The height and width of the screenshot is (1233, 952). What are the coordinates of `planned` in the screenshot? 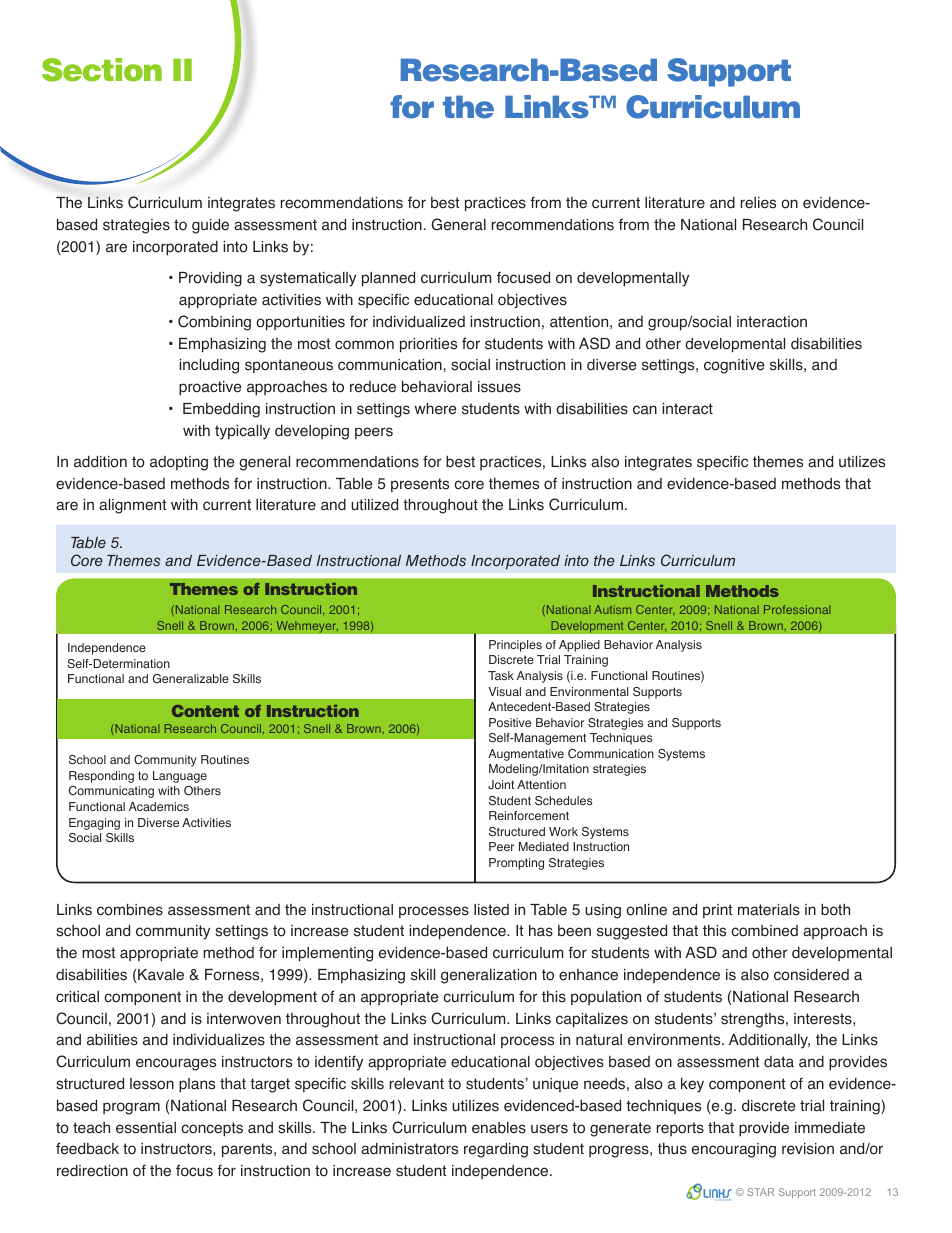 It's located at (388, 279).
